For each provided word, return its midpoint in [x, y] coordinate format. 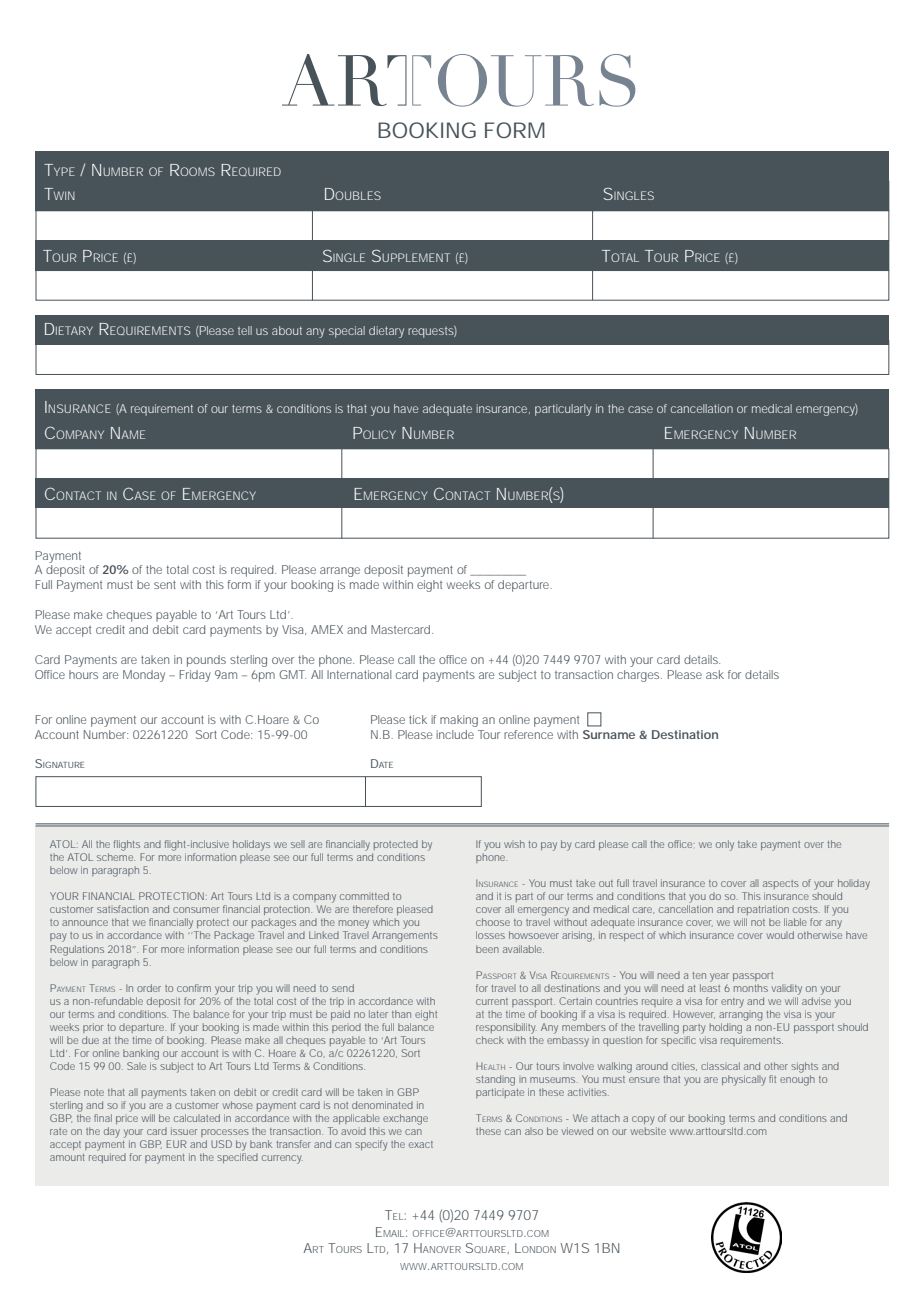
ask [715, 674]
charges [638, 676]
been [487, 949]
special [347, 332]
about [287, 330]
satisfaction [123, 909]
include [455, 734]
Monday [144, 676]
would [780, 935]
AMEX [327, 629]
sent [165, 585]
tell [245, 330]
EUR [176, 1144]
